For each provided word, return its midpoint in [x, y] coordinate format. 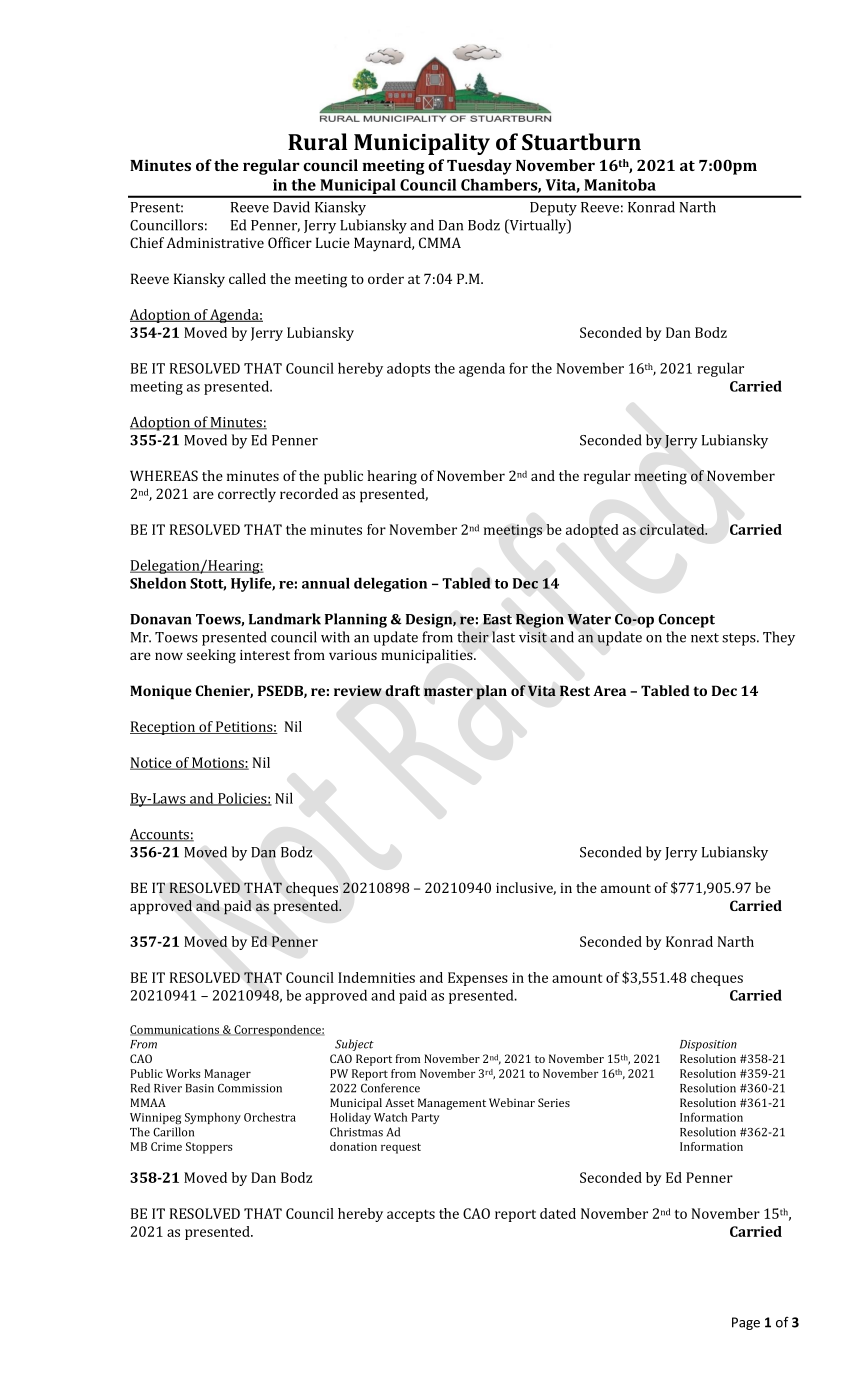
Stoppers [209, 1148]
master [448, 691]
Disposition [708, 1045]
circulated [673, 529]
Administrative [215, 242]
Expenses [478, 979]
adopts [408, 369]
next [705, 638]
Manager [227, 1075]
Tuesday [479, 167]
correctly [247, 495]
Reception [164, 728]
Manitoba [620, 185]
